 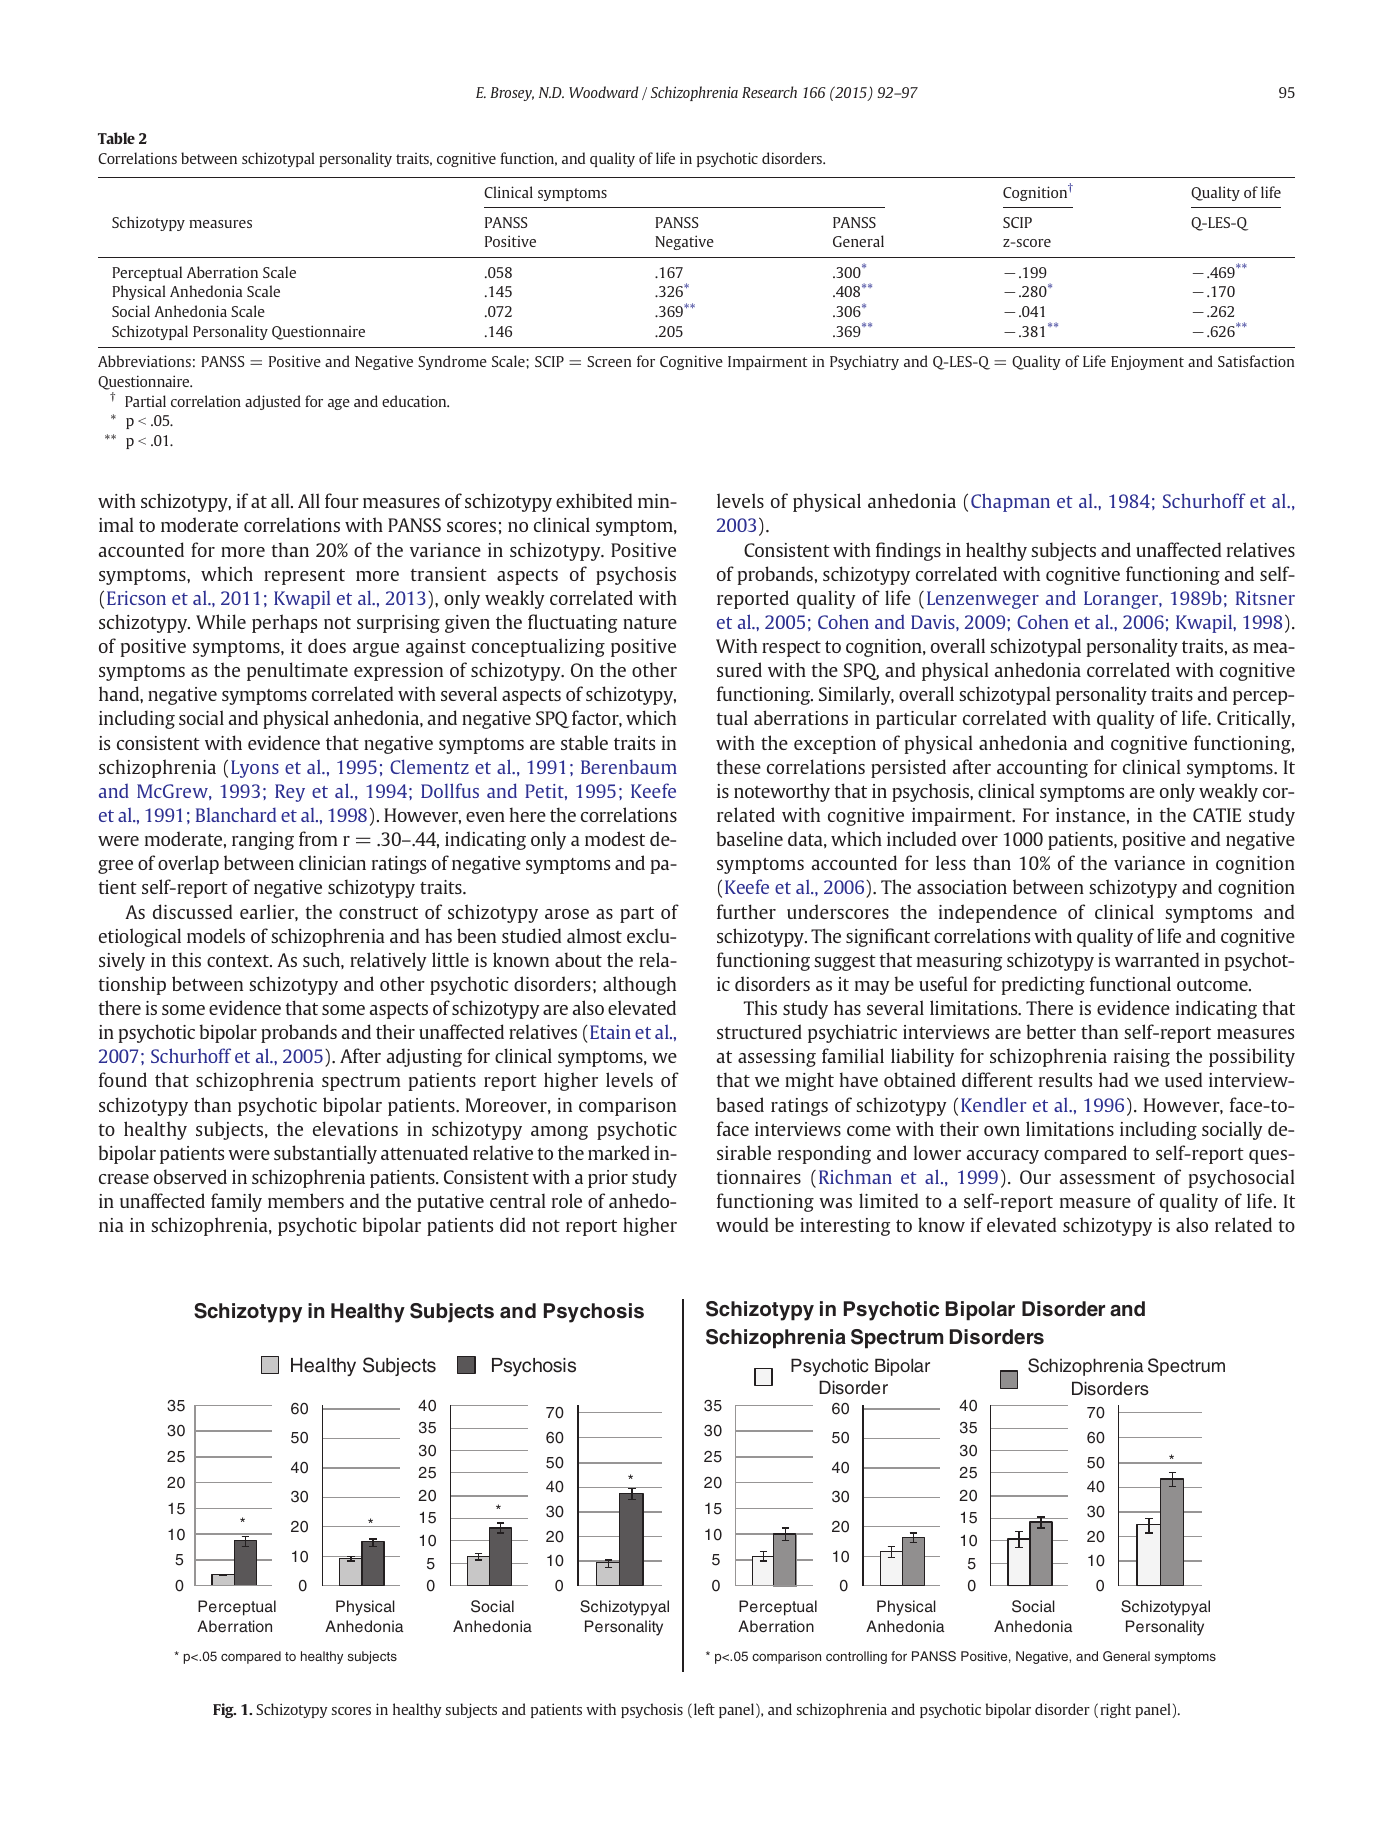 I want to click on assessment, so click(x=1107, y=1178).
